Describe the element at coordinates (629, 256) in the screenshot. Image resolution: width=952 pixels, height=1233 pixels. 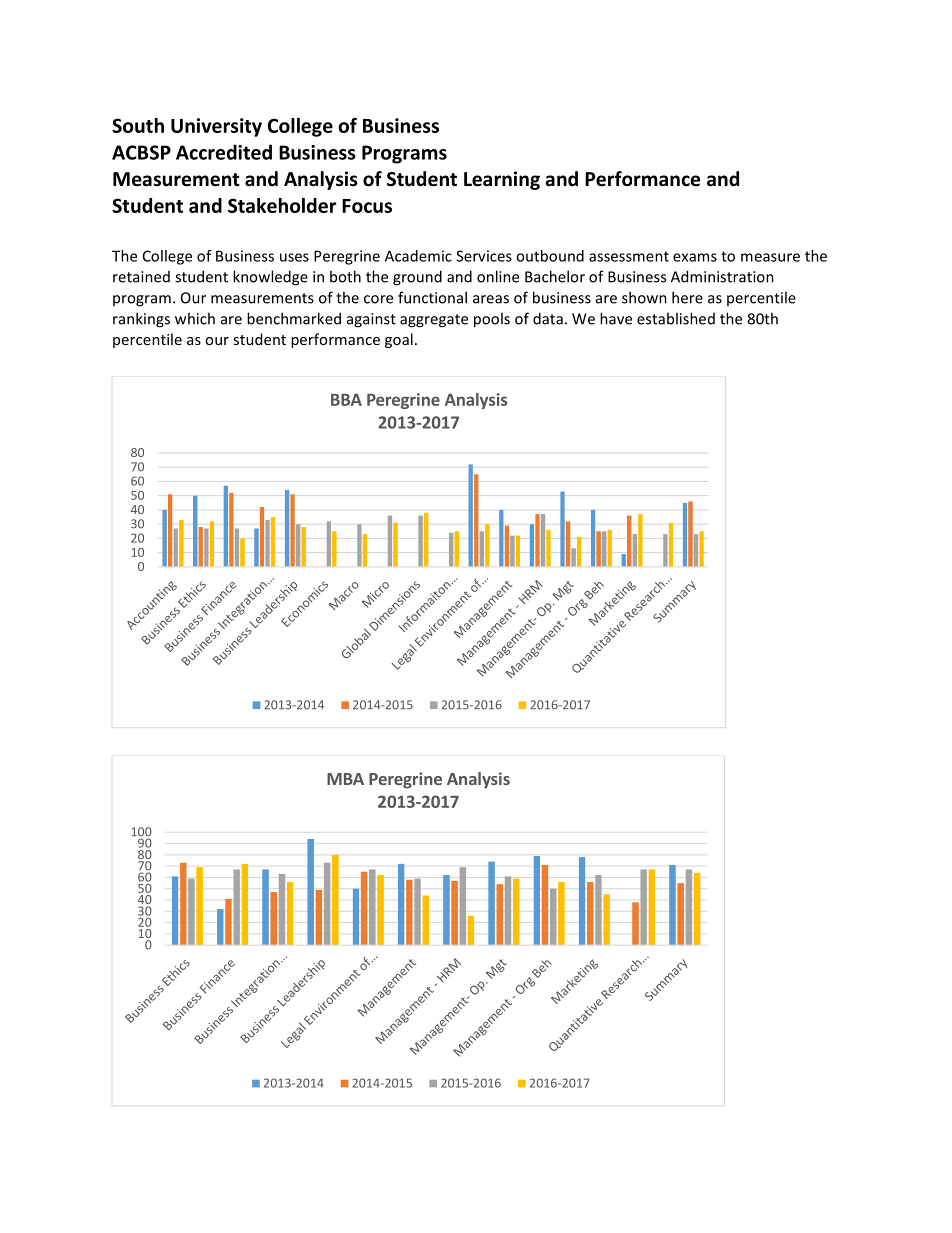
I see `assessment` at that location.
